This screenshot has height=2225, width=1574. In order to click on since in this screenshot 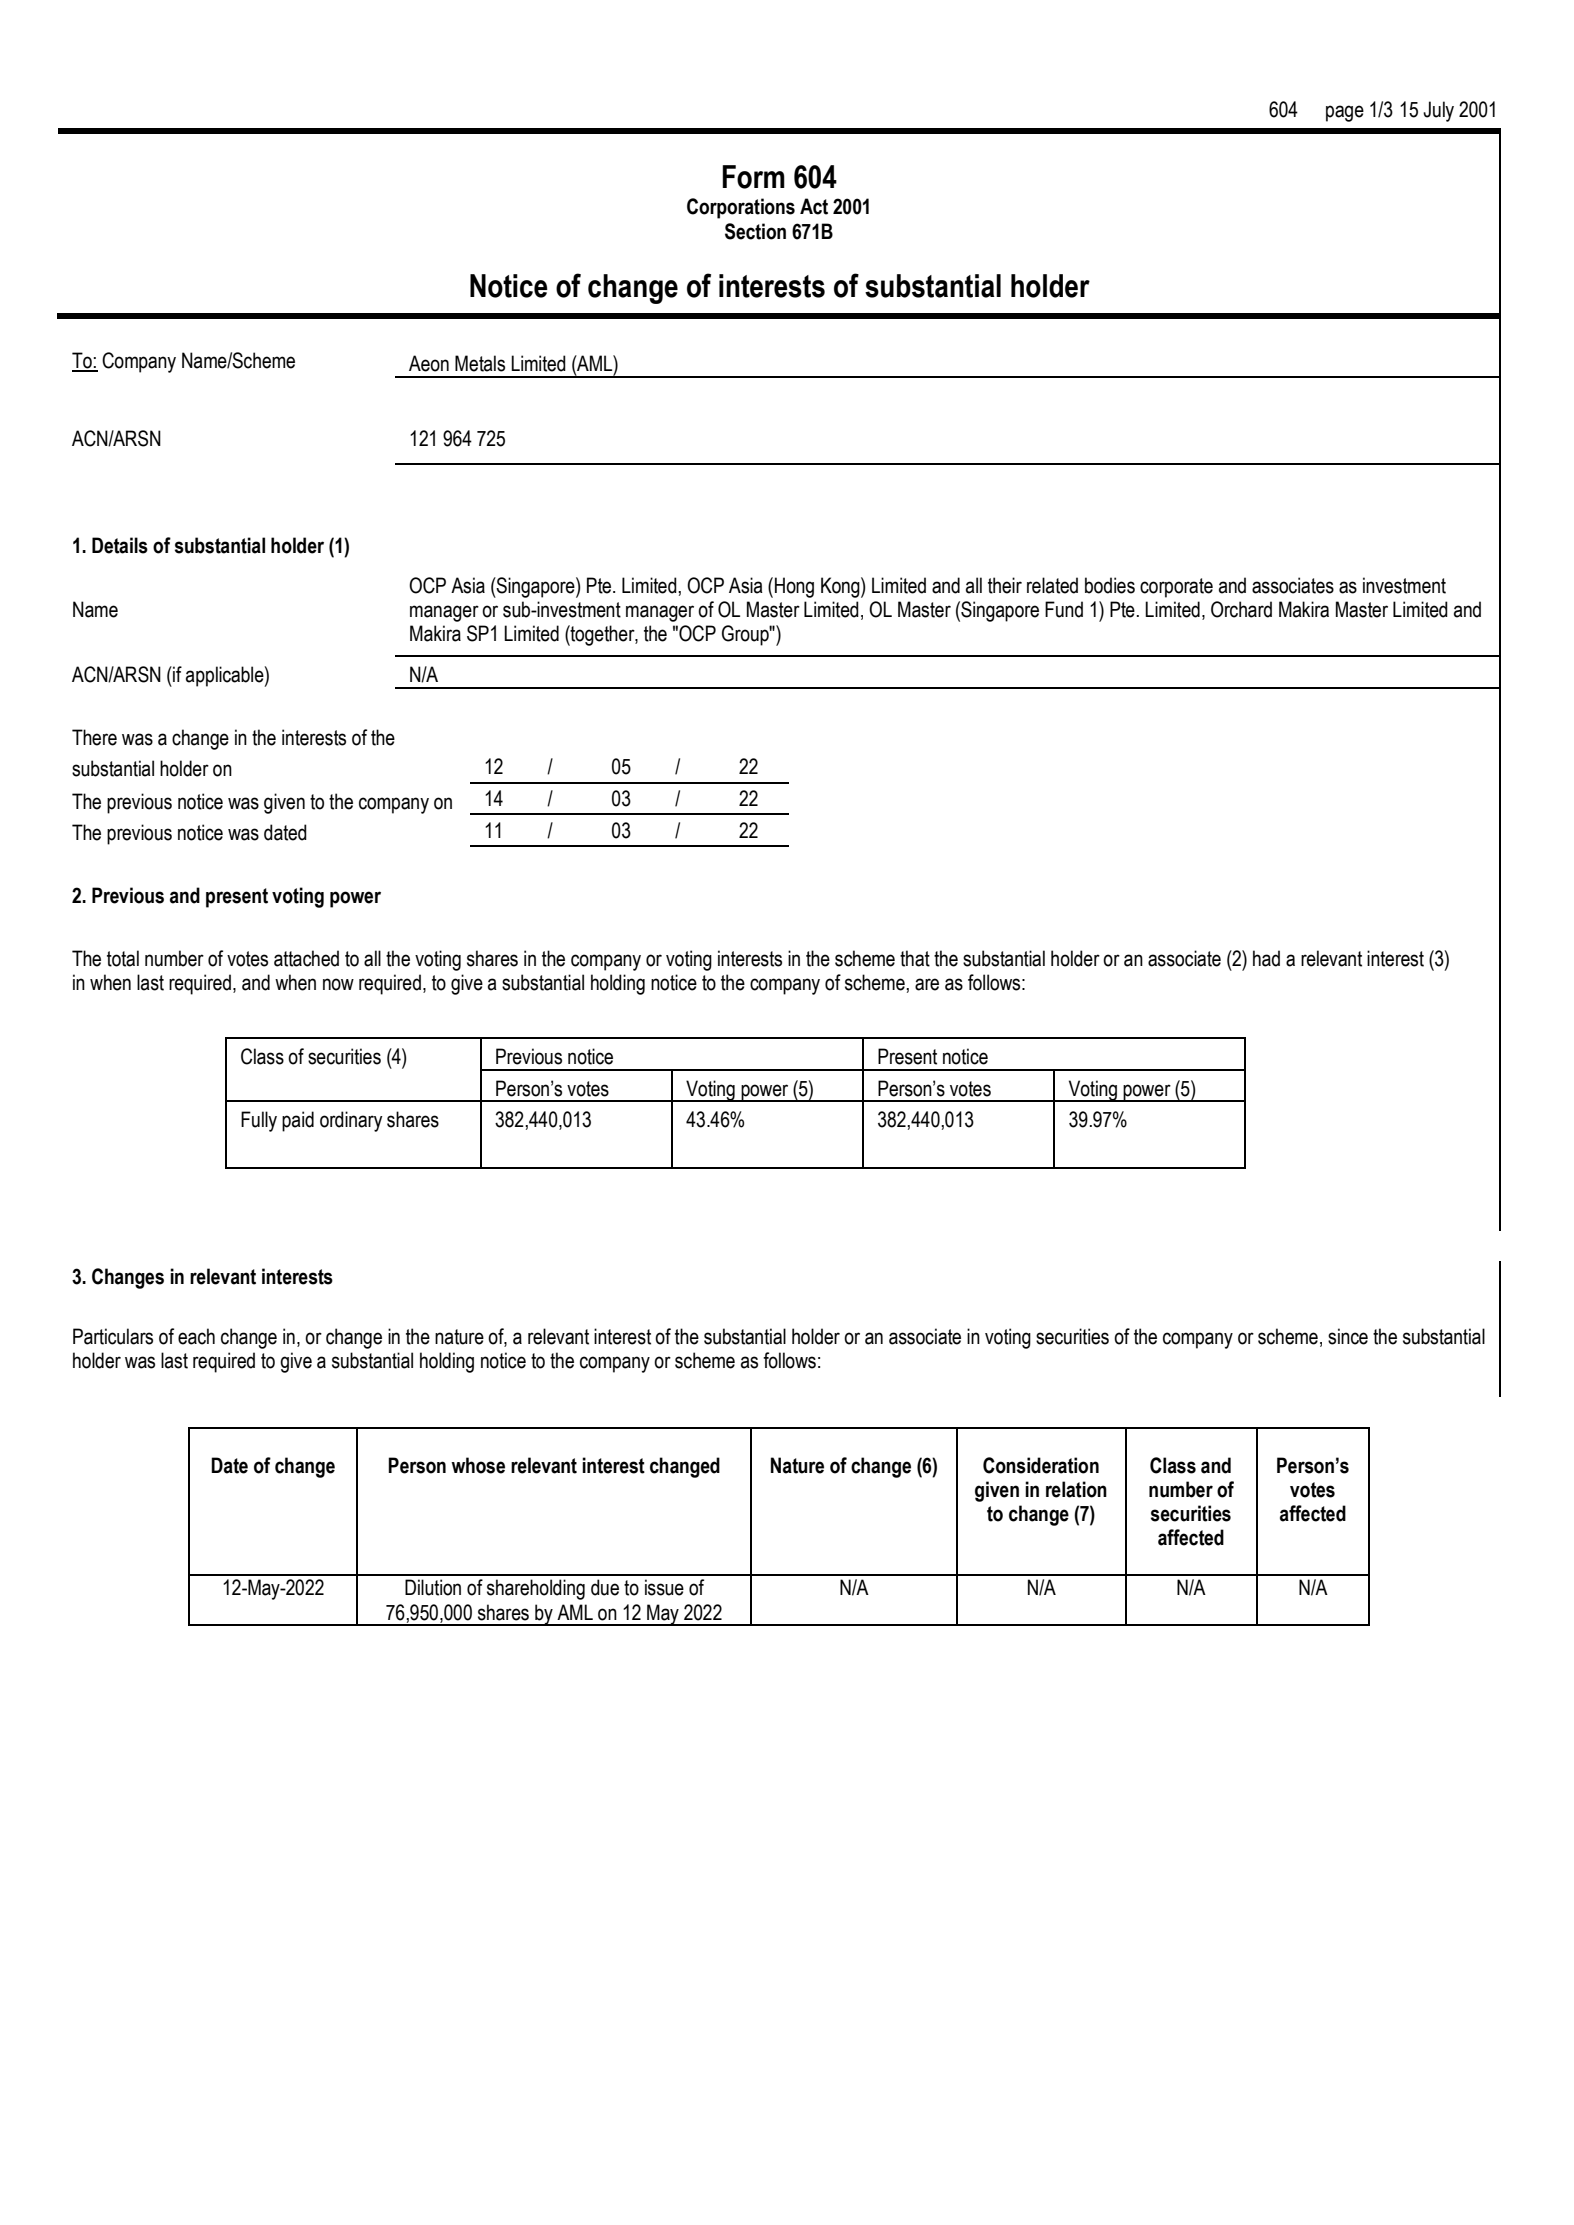, I will do `click(1348, 1336)`.
